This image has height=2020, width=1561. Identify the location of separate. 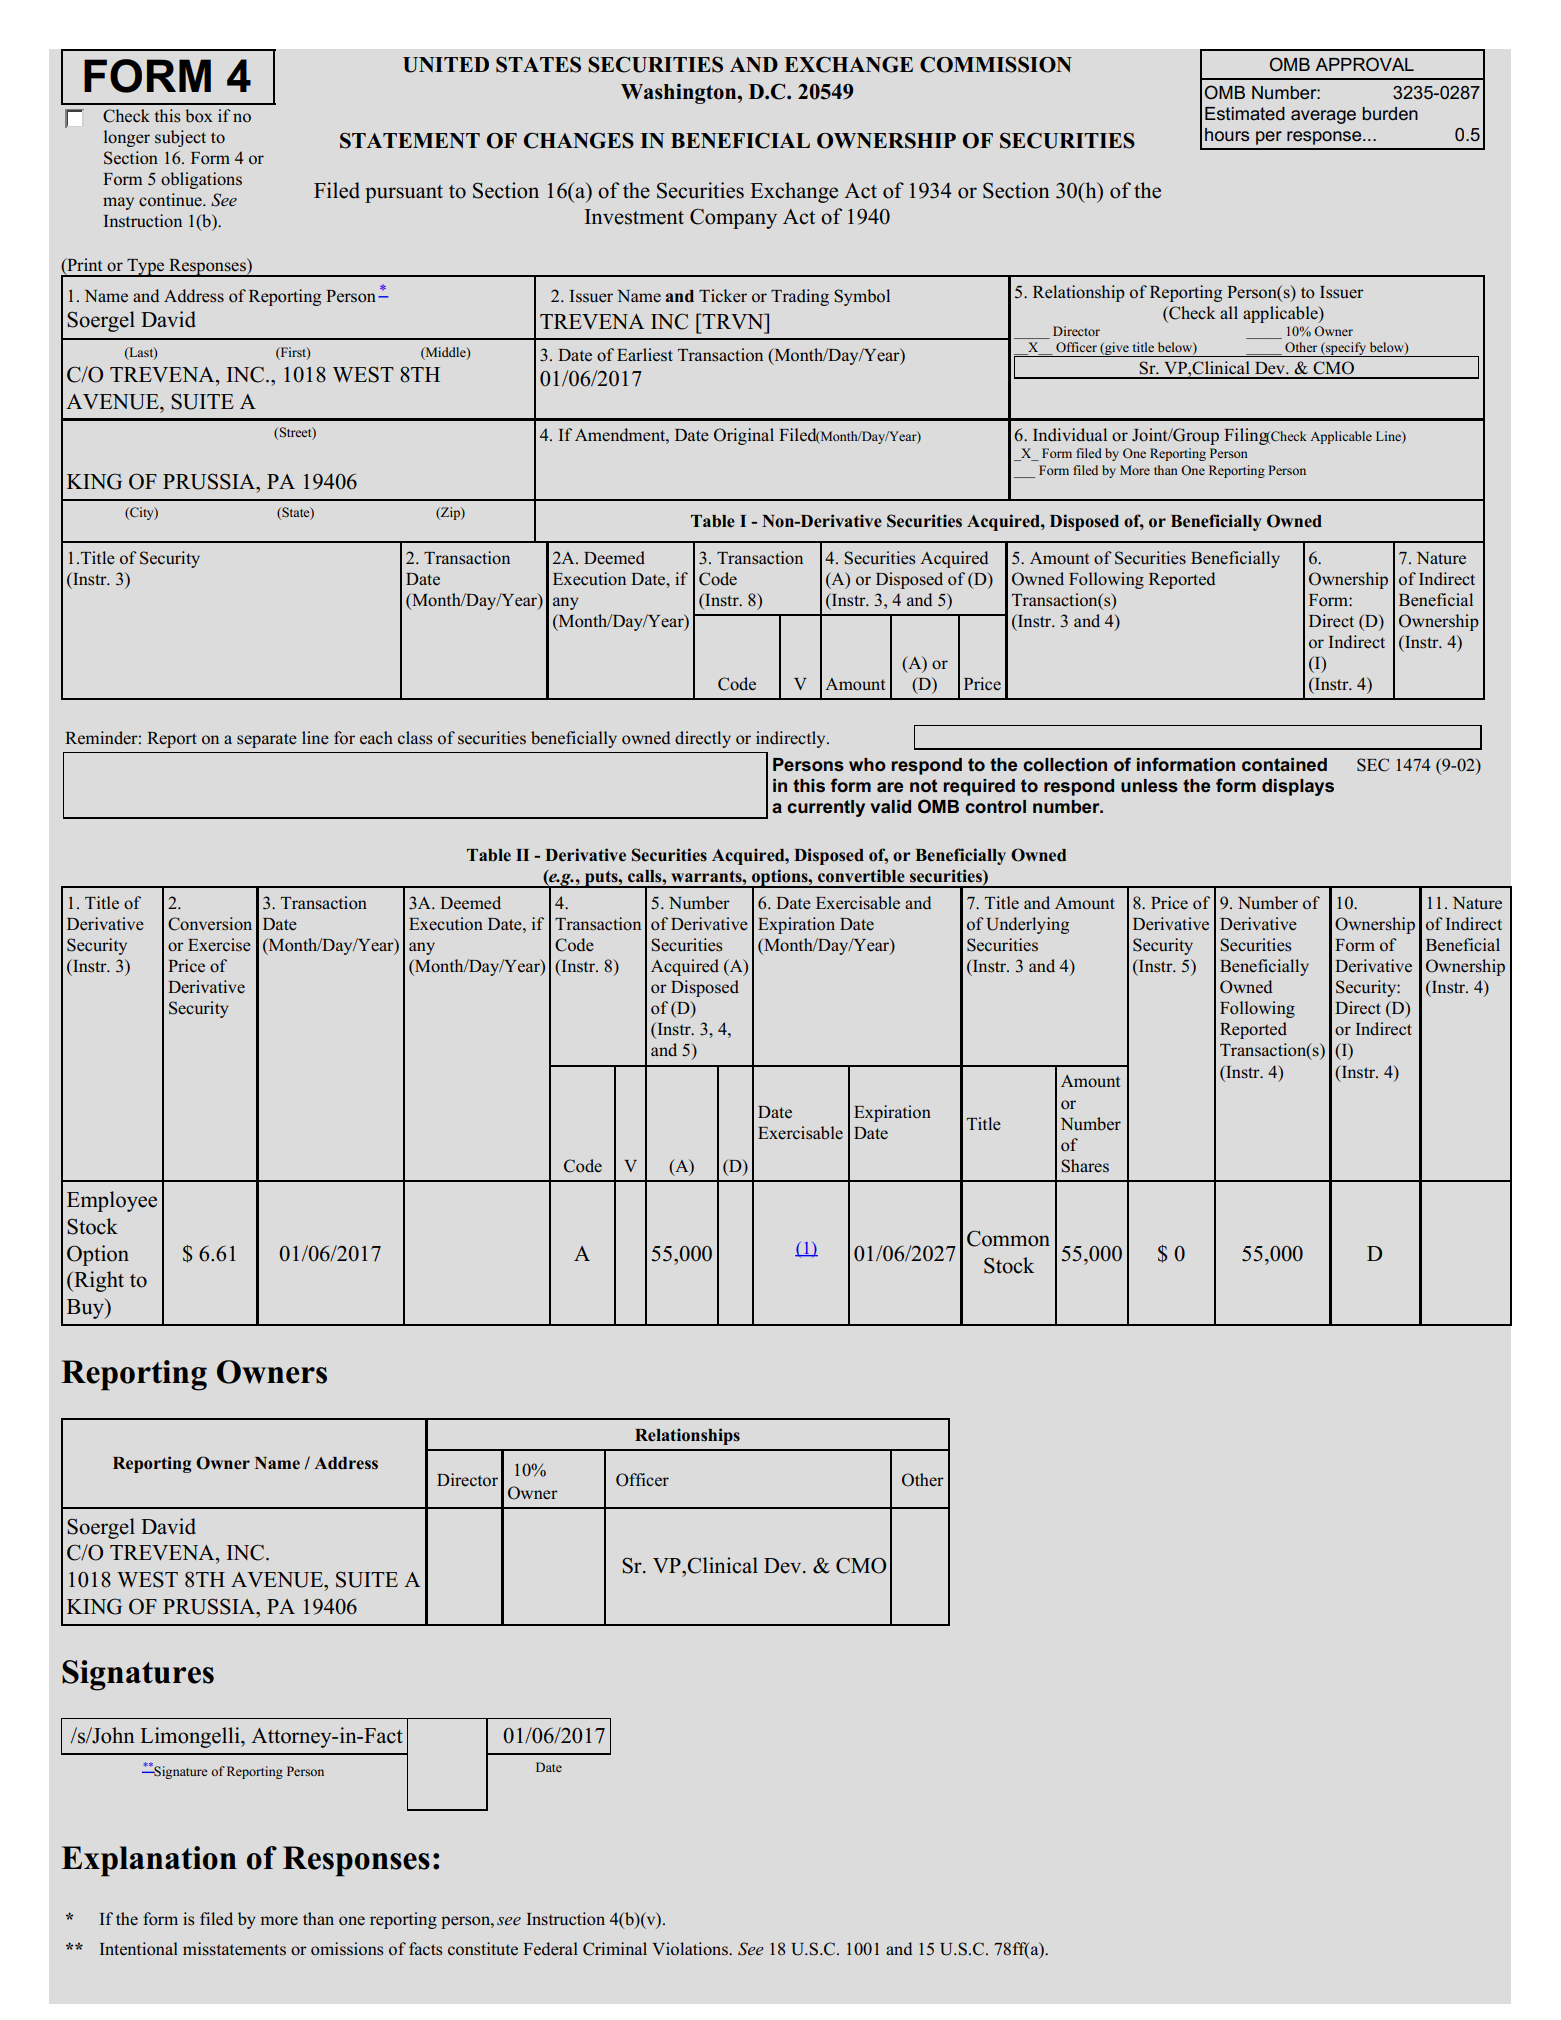
(267, 740).
